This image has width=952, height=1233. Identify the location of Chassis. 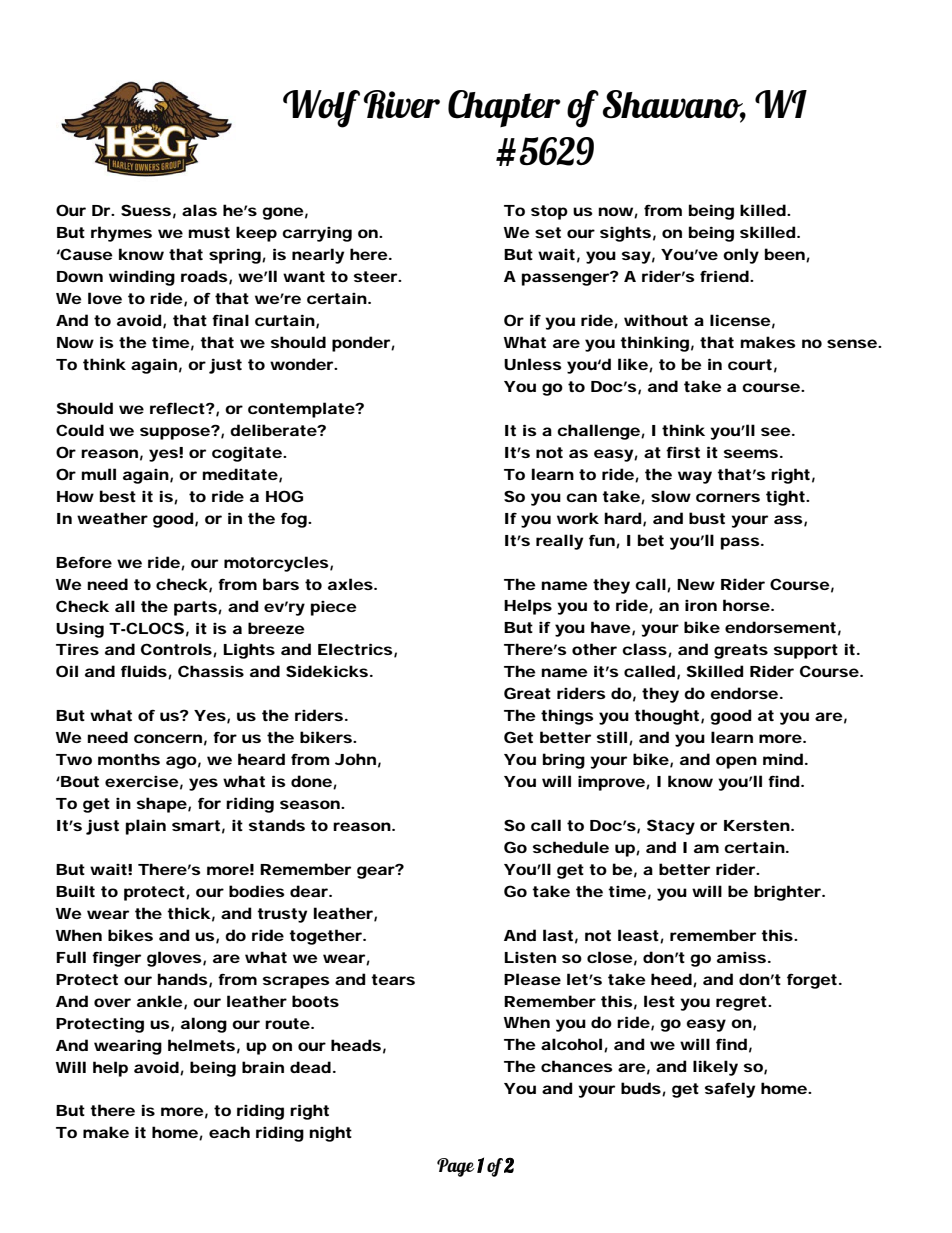
(211, 671).
